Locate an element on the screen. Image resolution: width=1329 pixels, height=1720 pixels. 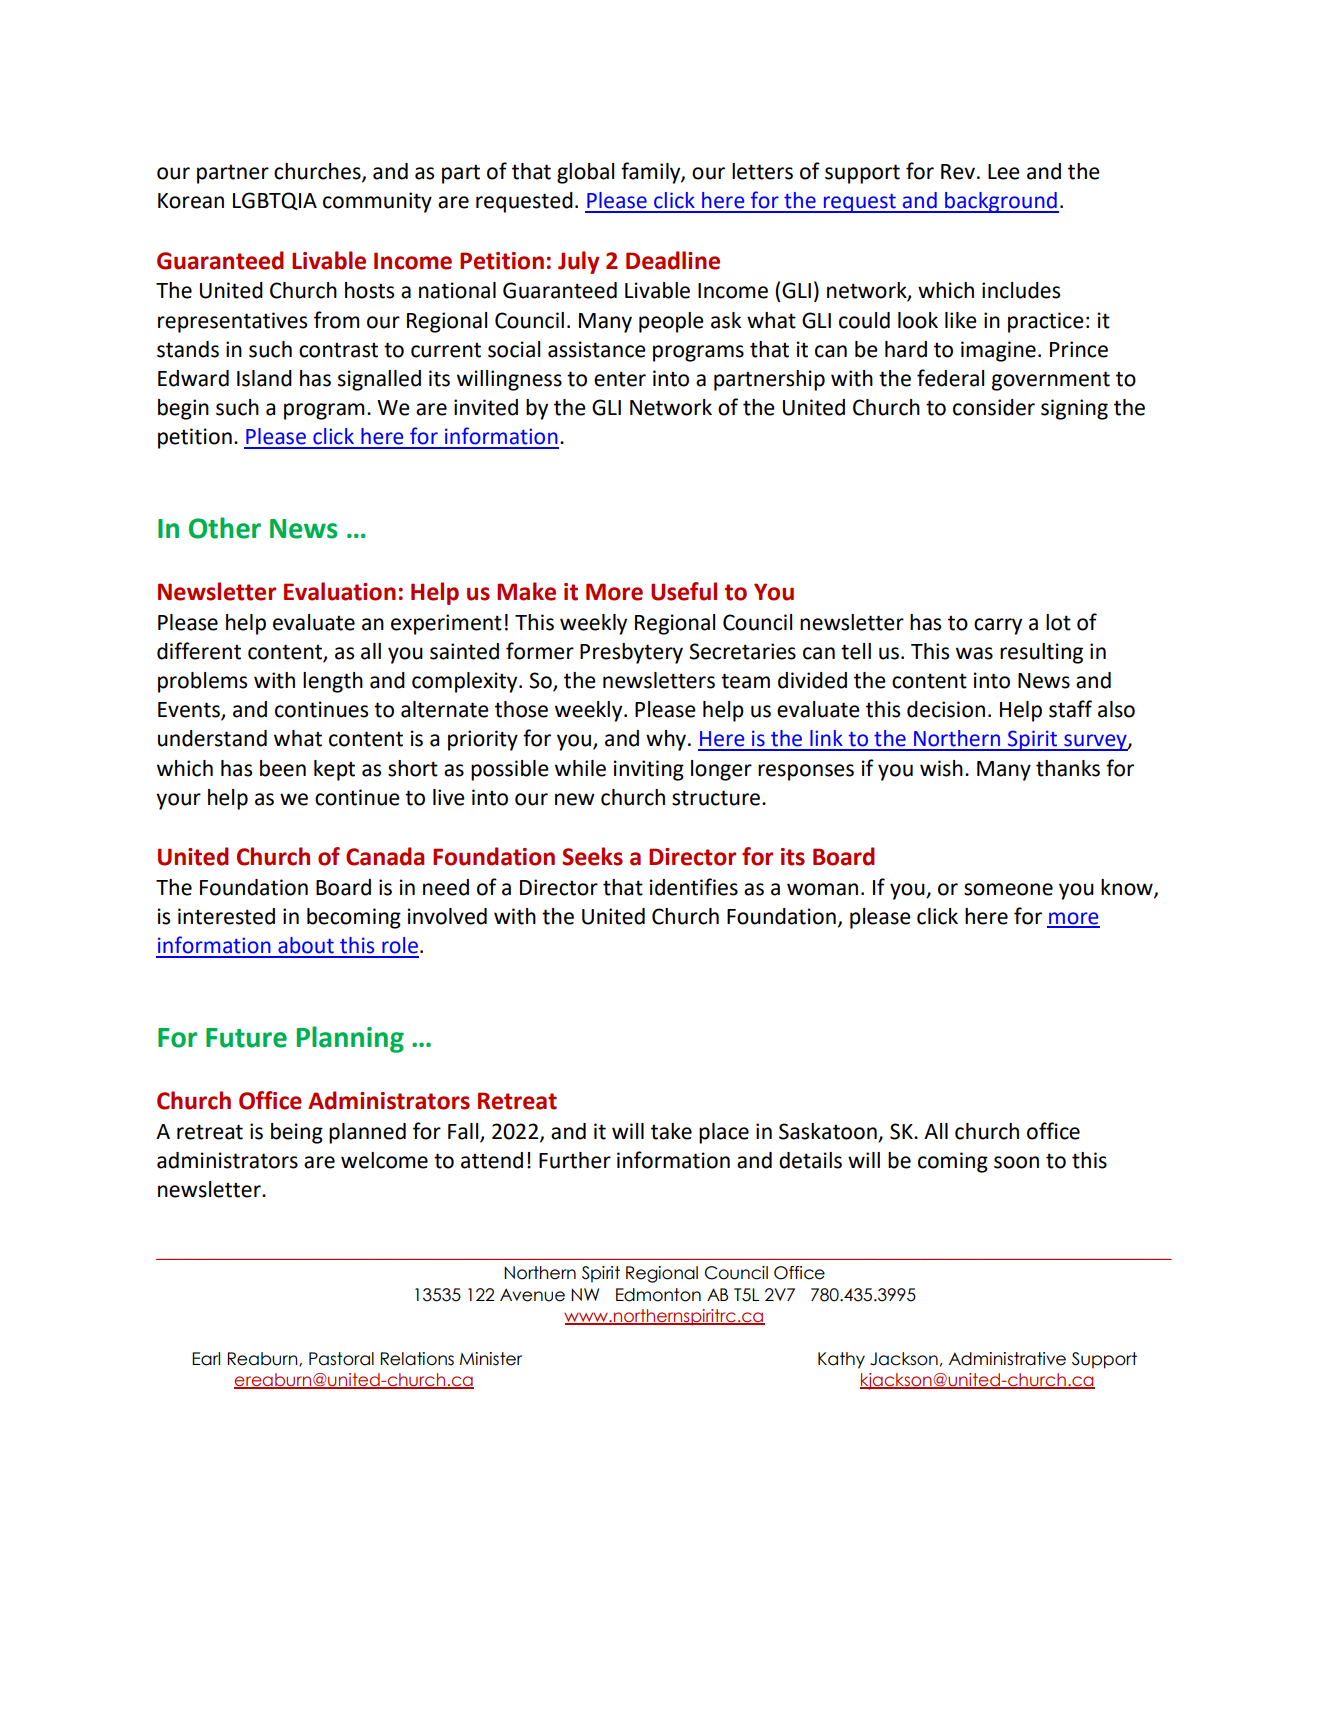
background is located at coordinates (1001, 202).
